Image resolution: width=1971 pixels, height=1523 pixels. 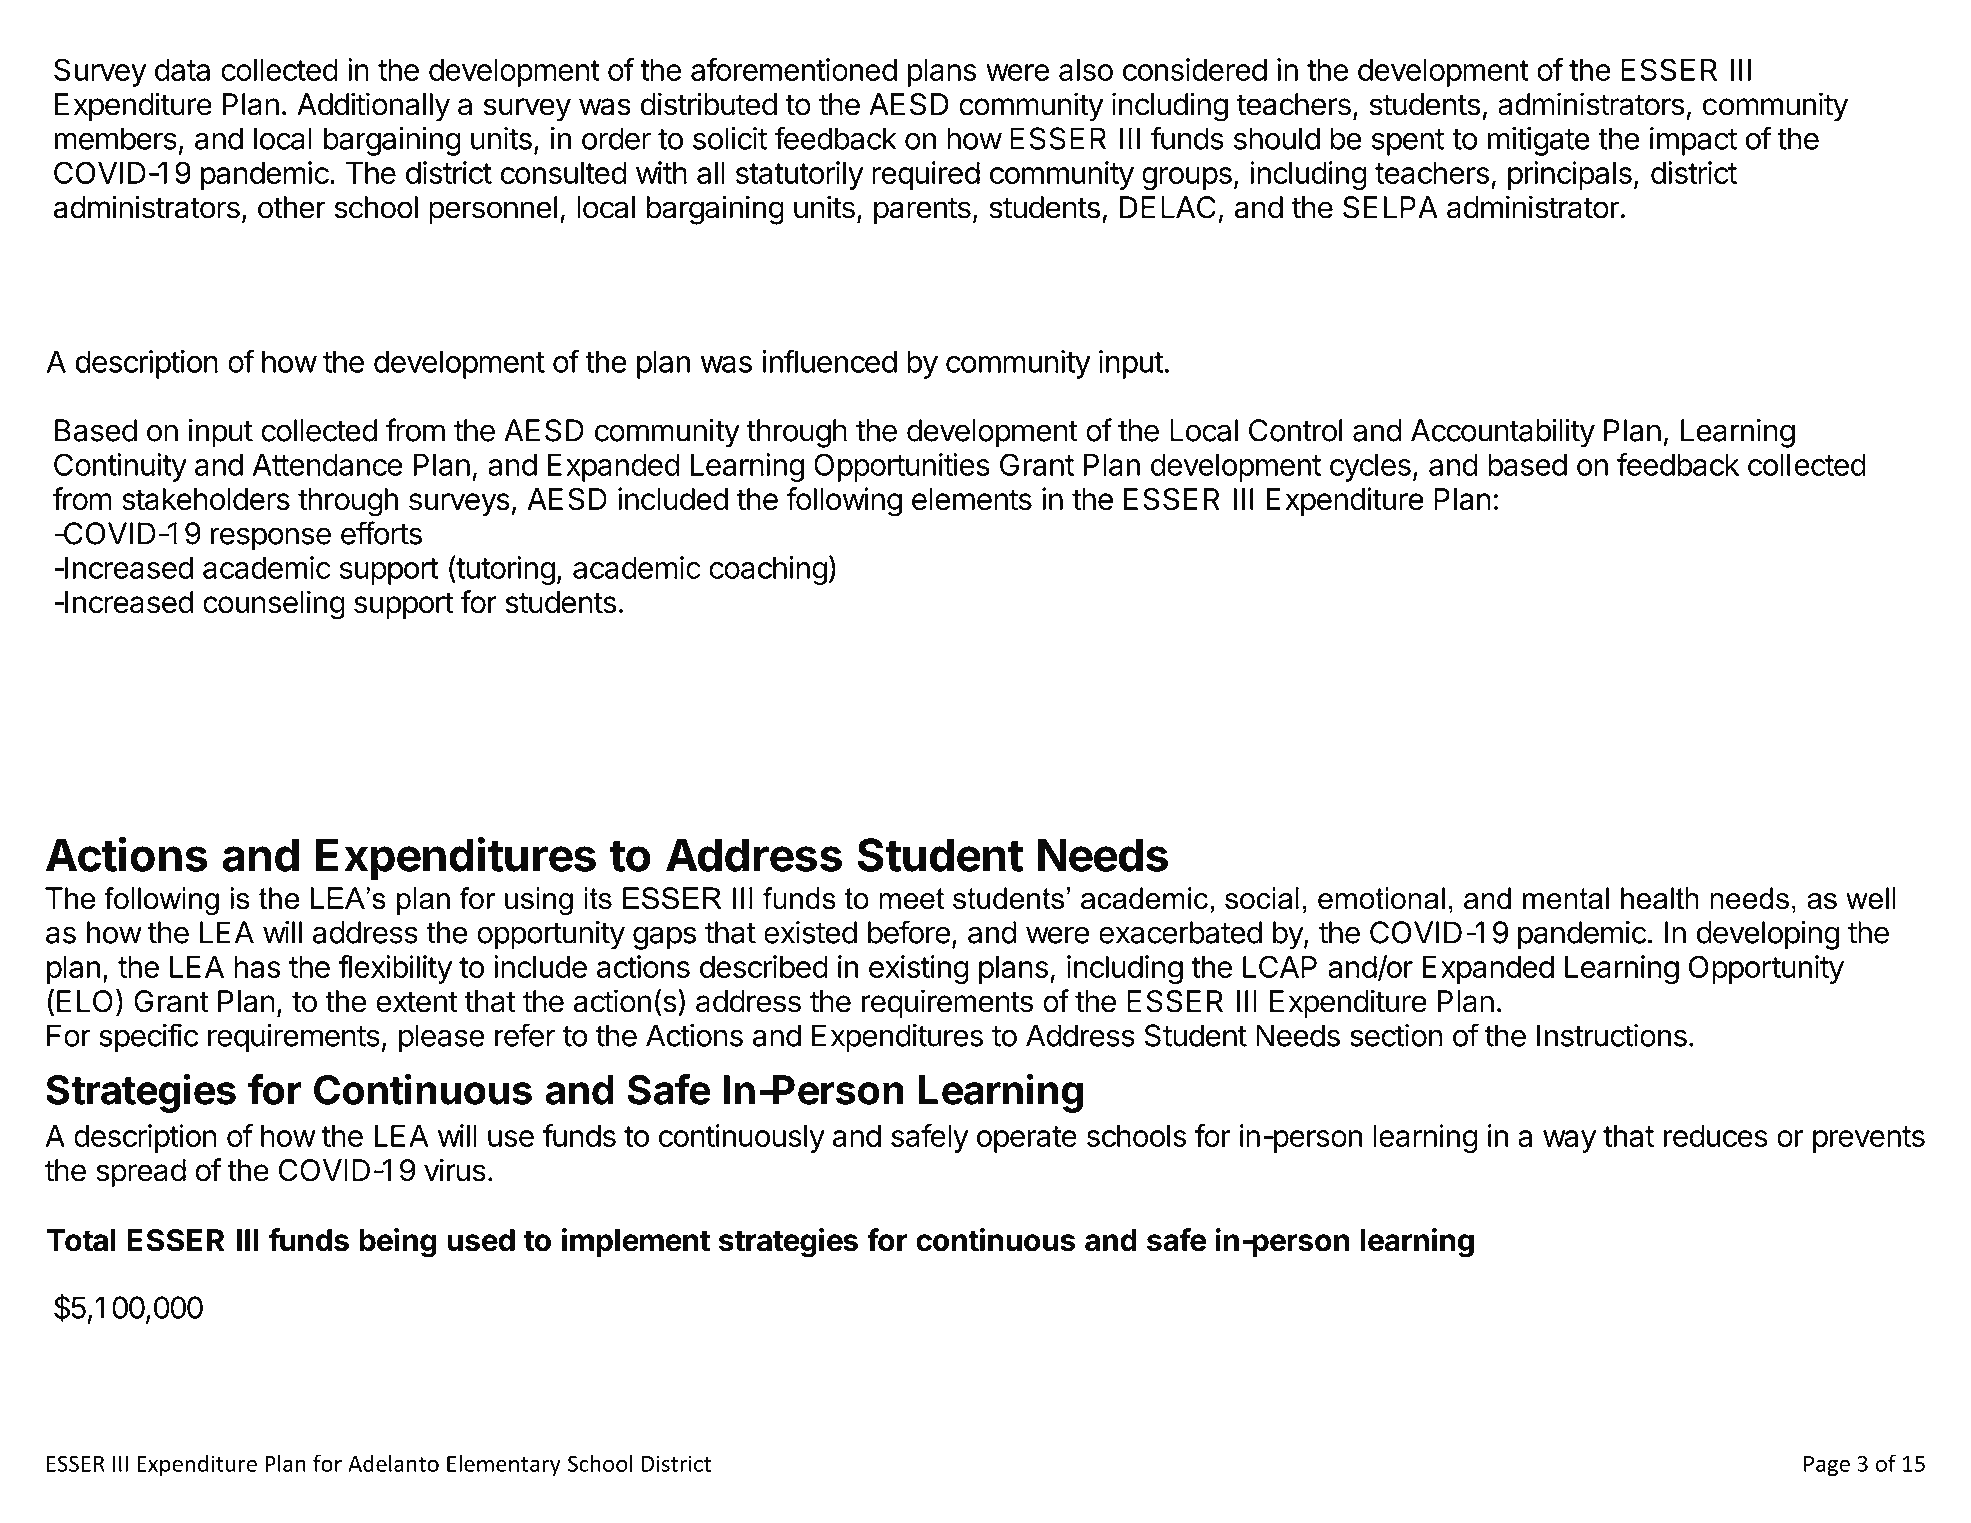 I want to click on existing, so click(x=919, y=969).
